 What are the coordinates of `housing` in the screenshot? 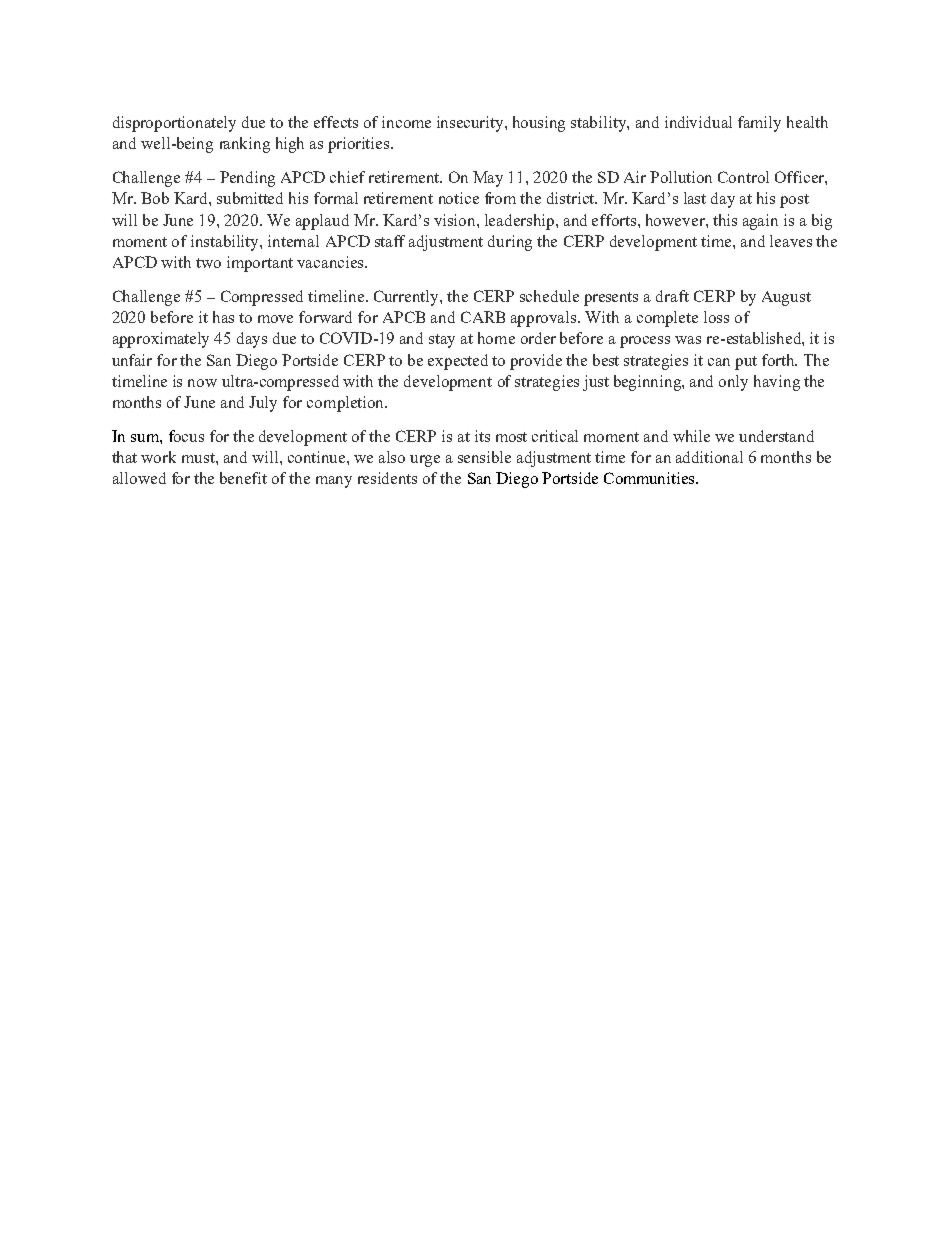 It's located at (539, 124).
